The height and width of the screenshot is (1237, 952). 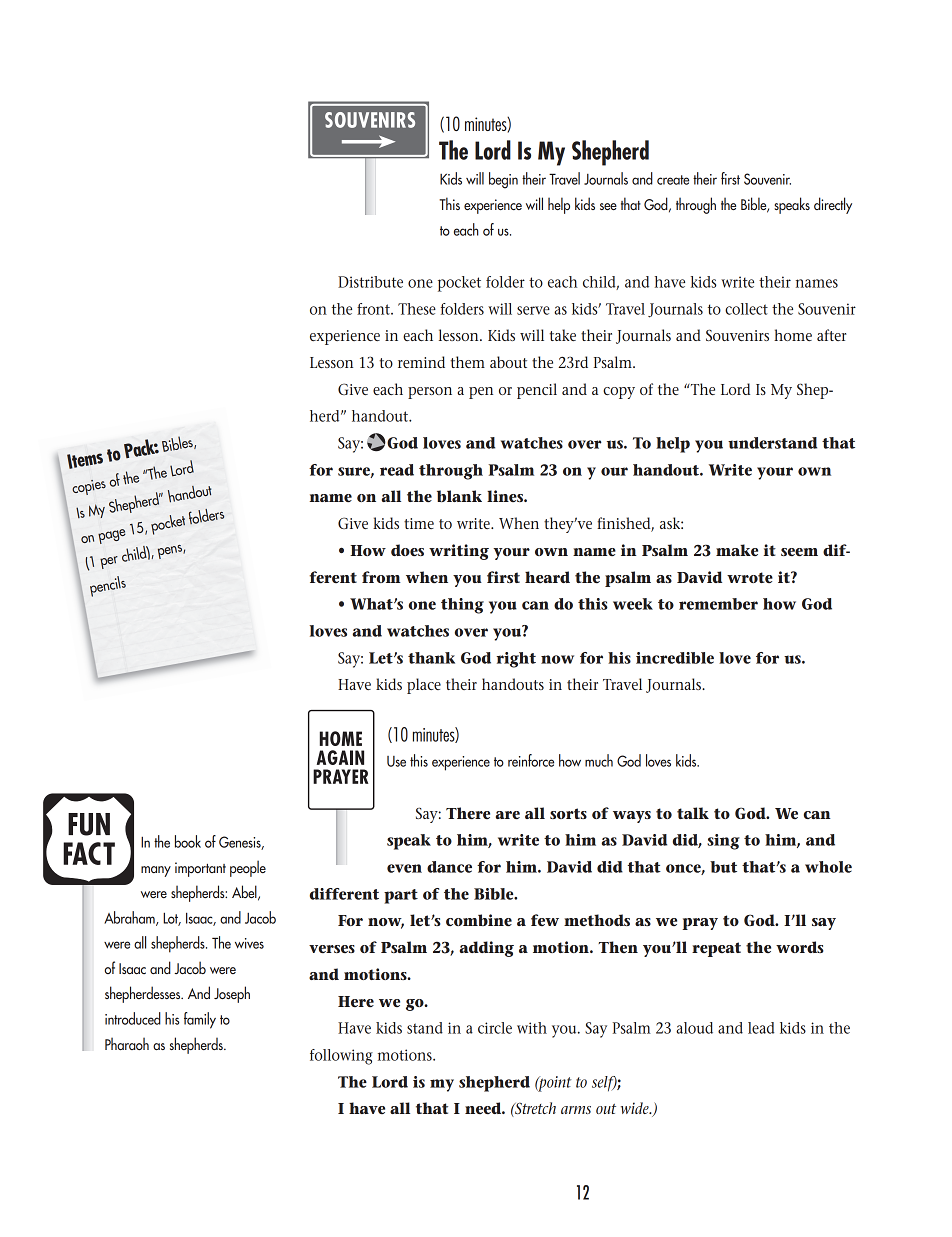 What do you see at coordinates (833, 205) in the screenshot?
I see `directly` at bounding box center [833, 205].
